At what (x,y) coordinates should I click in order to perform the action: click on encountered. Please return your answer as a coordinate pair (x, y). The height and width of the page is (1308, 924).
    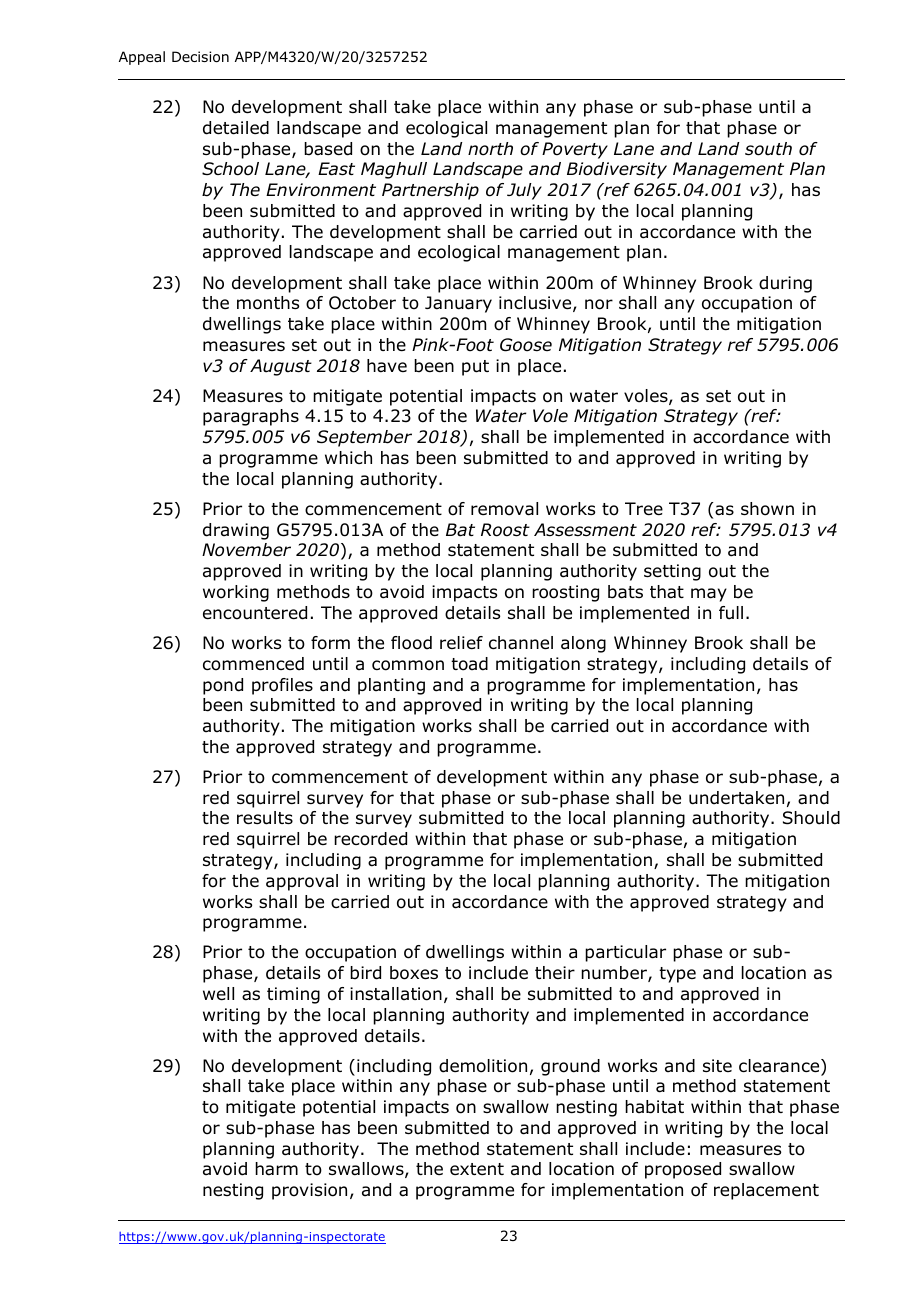
    Looking at the image, I should click on (255, 613).
